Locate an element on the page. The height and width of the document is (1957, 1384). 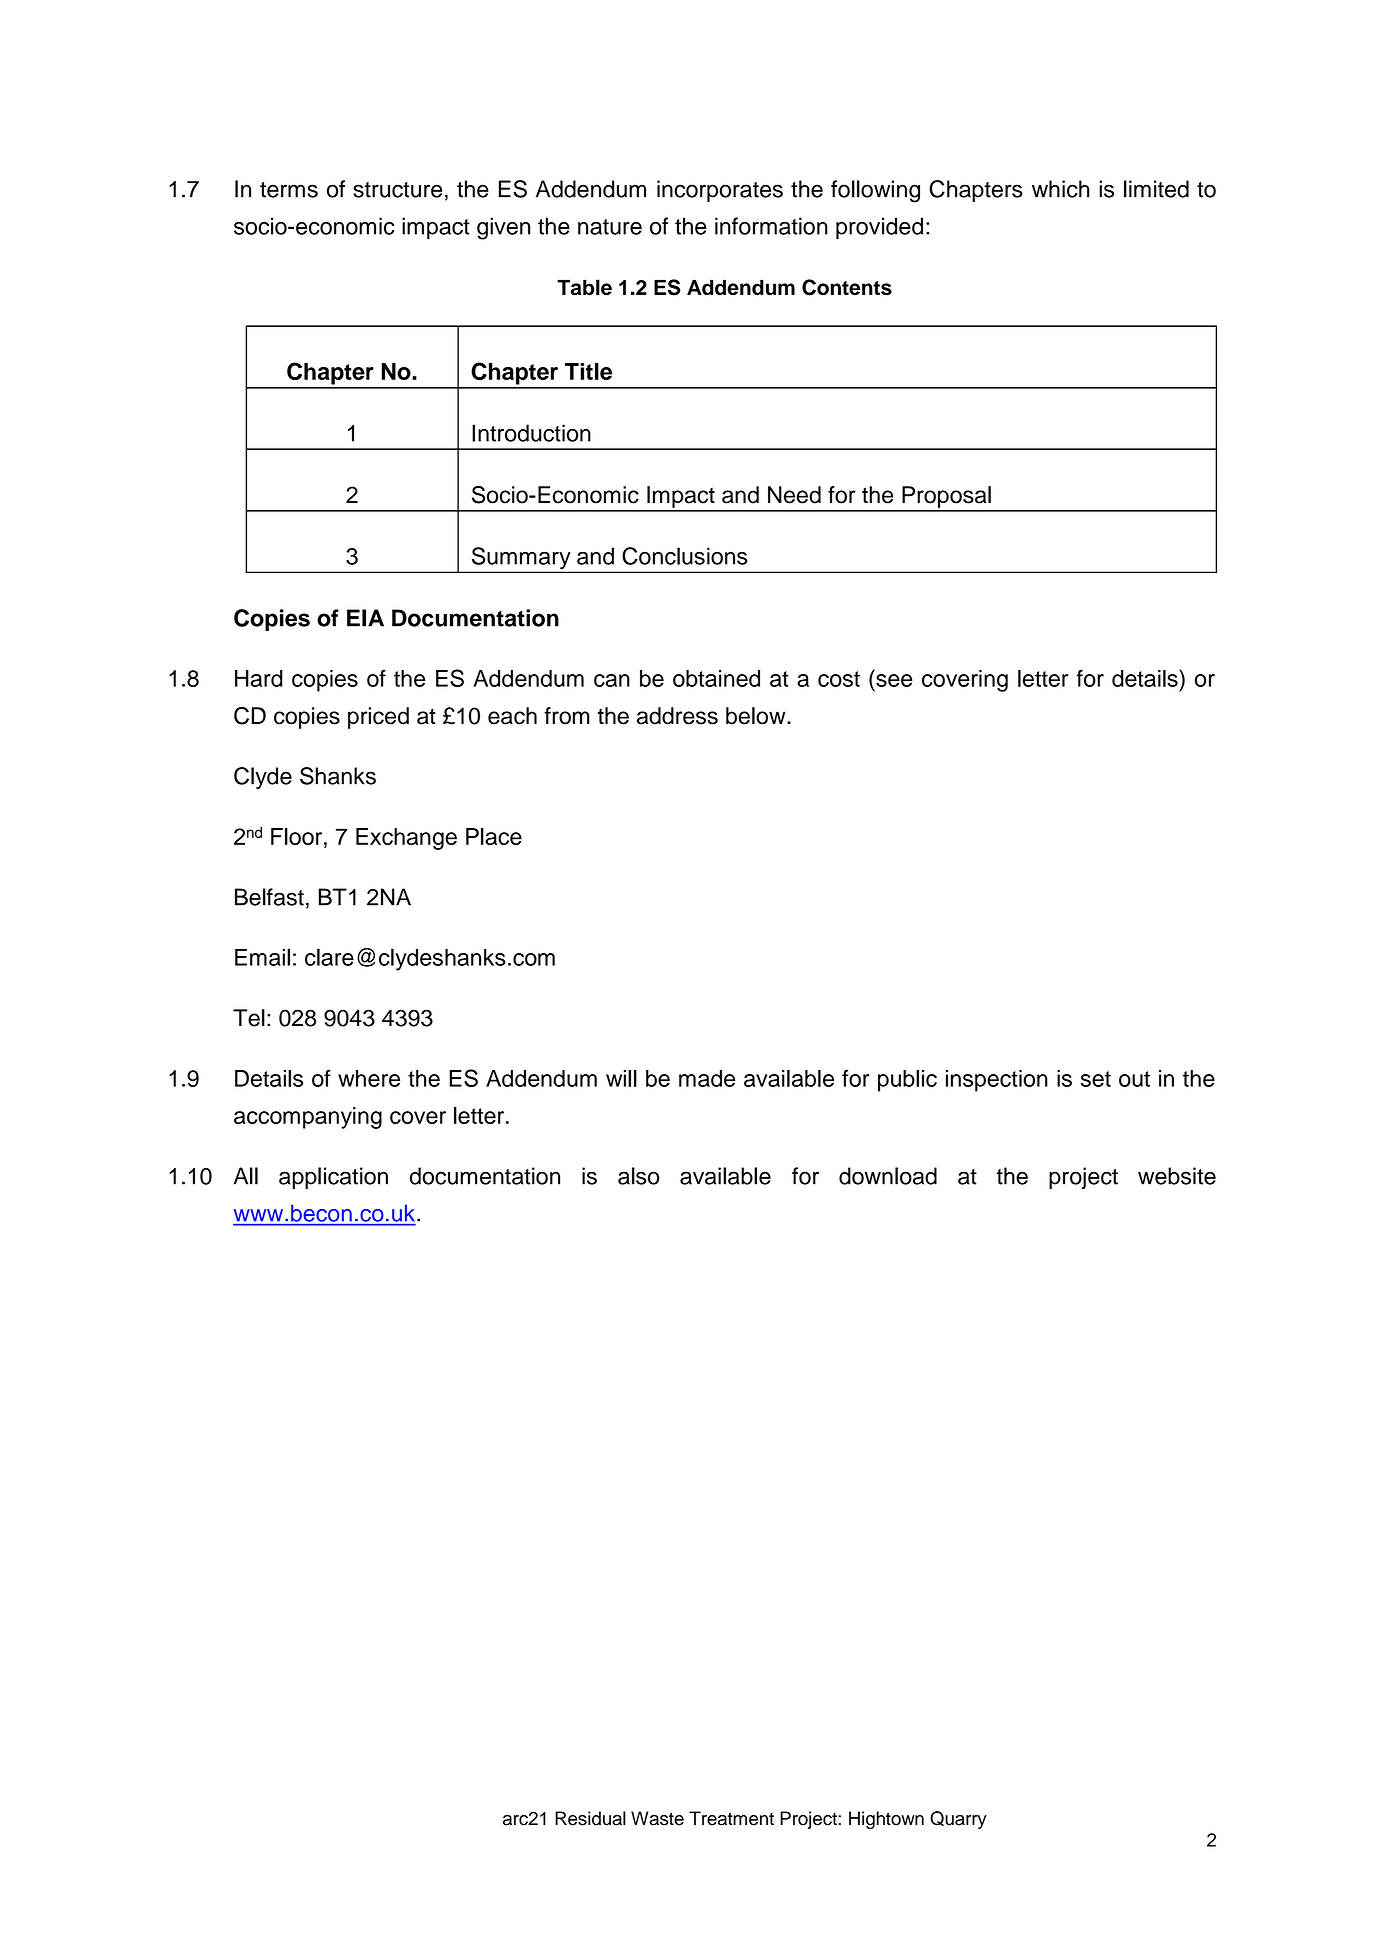
website is located at coordinates (1177, 1176).
